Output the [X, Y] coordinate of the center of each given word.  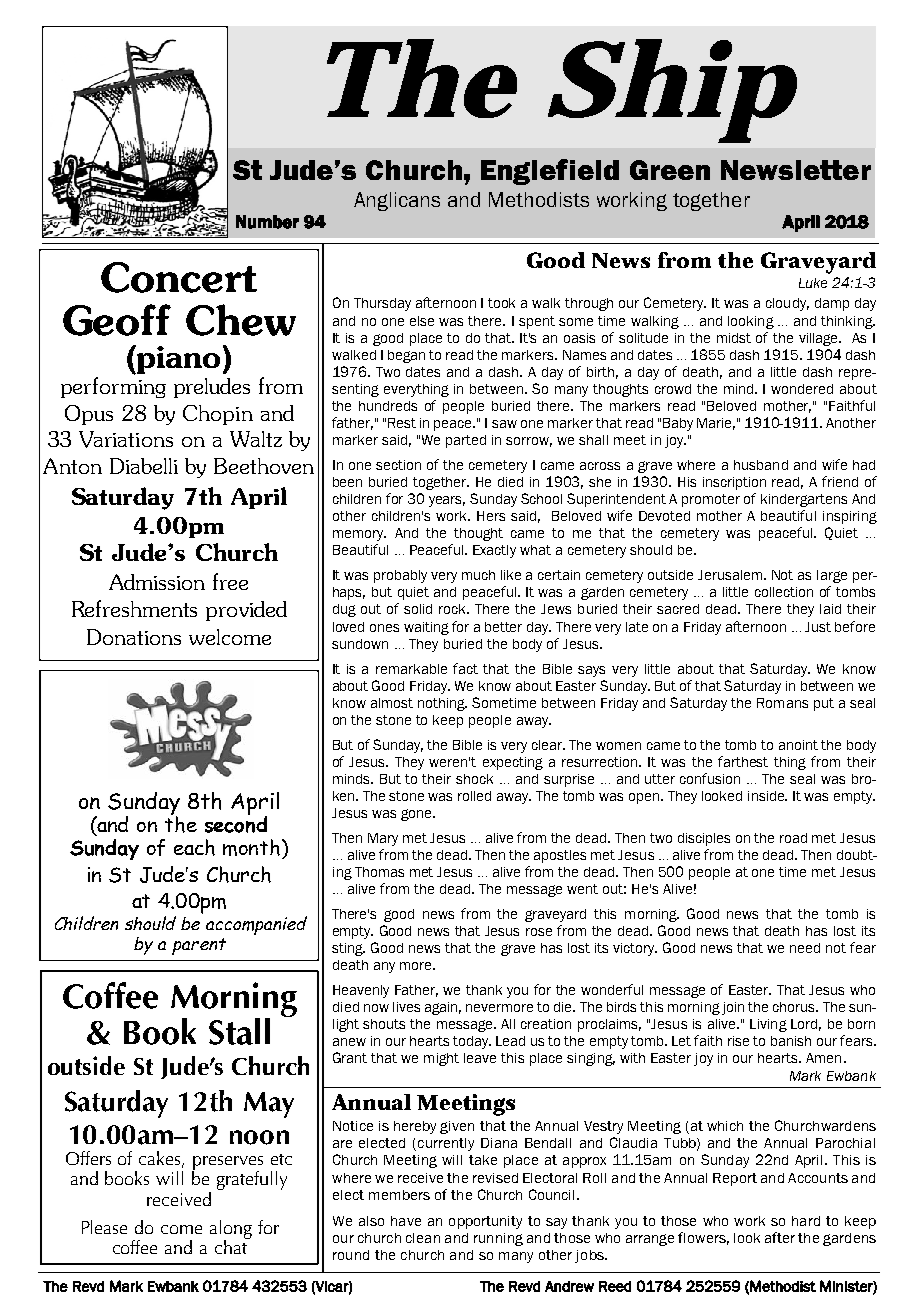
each [194, 847]
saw [504, 424]
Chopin [218, 415]
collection [784, 592]
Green [670, 170]
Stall [239, 1031]
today [471, 1042]
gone [417, 815]
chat [232, 1245]
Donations [134, 637]
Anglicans [397, 201]
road [793, 838]
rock [454, 609]
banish [791, 1041]
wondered [802, 389]
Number [267, 222]
